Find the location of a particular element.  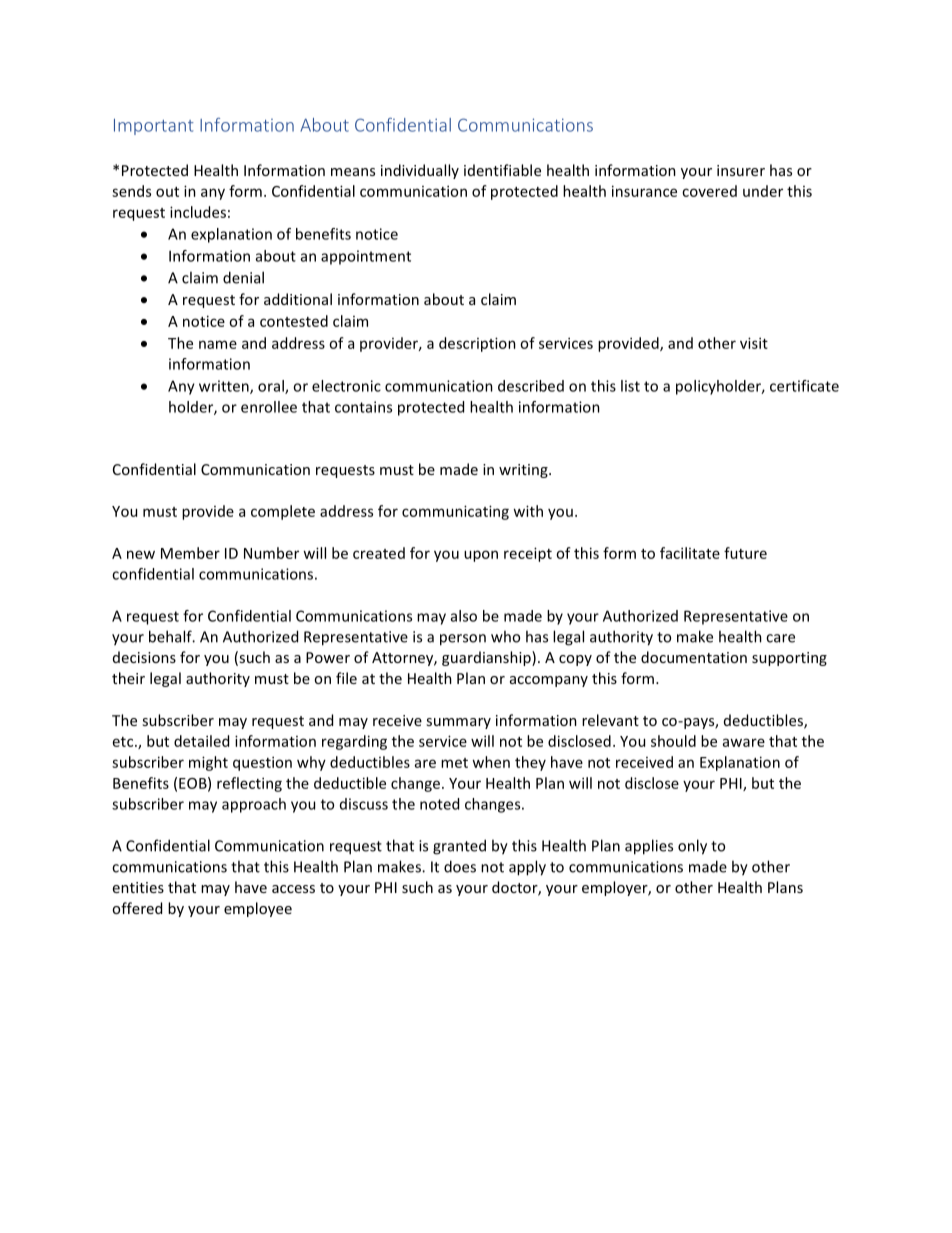

also is located at coordinates (464, 616).
